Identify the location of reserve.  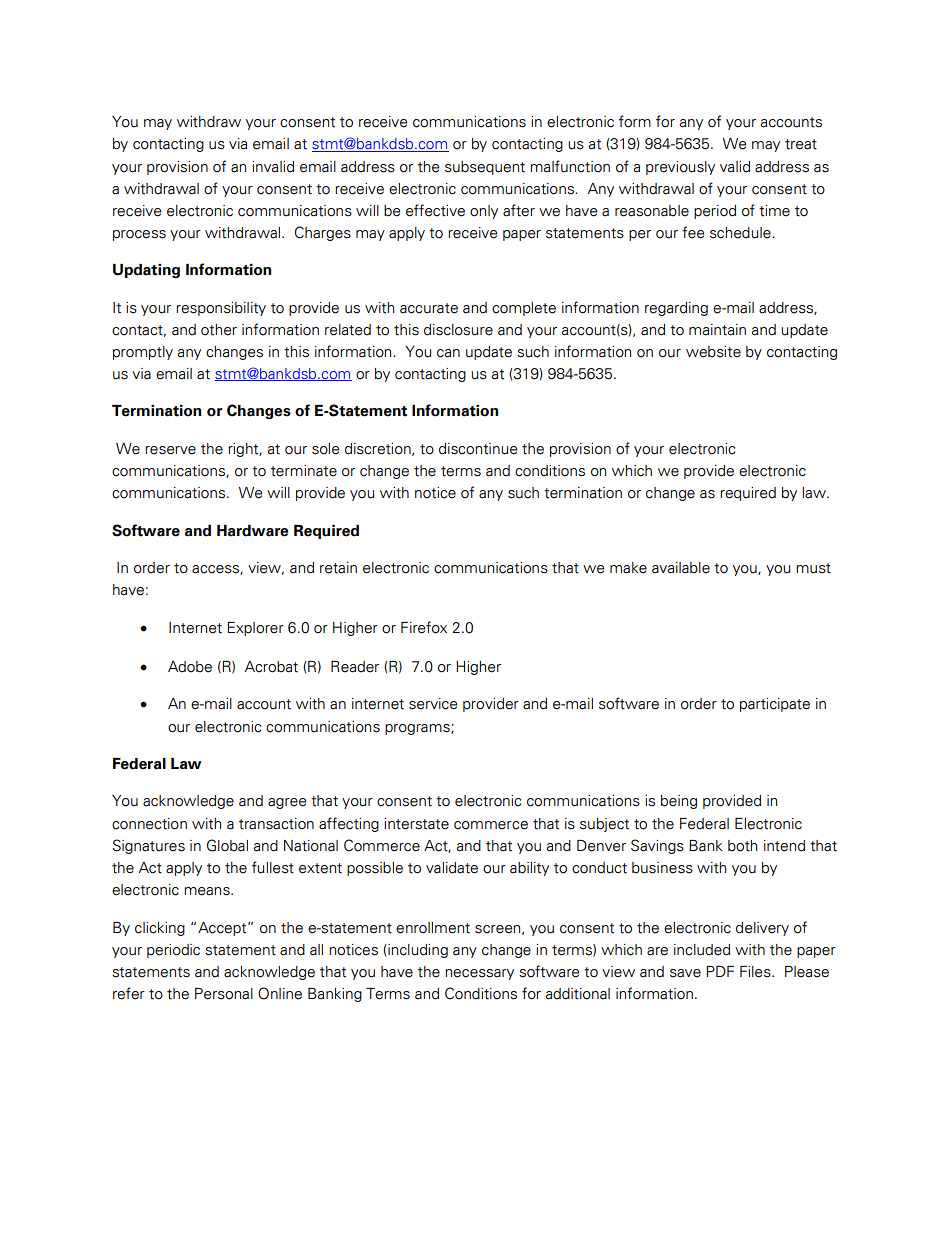
(170, 450).
